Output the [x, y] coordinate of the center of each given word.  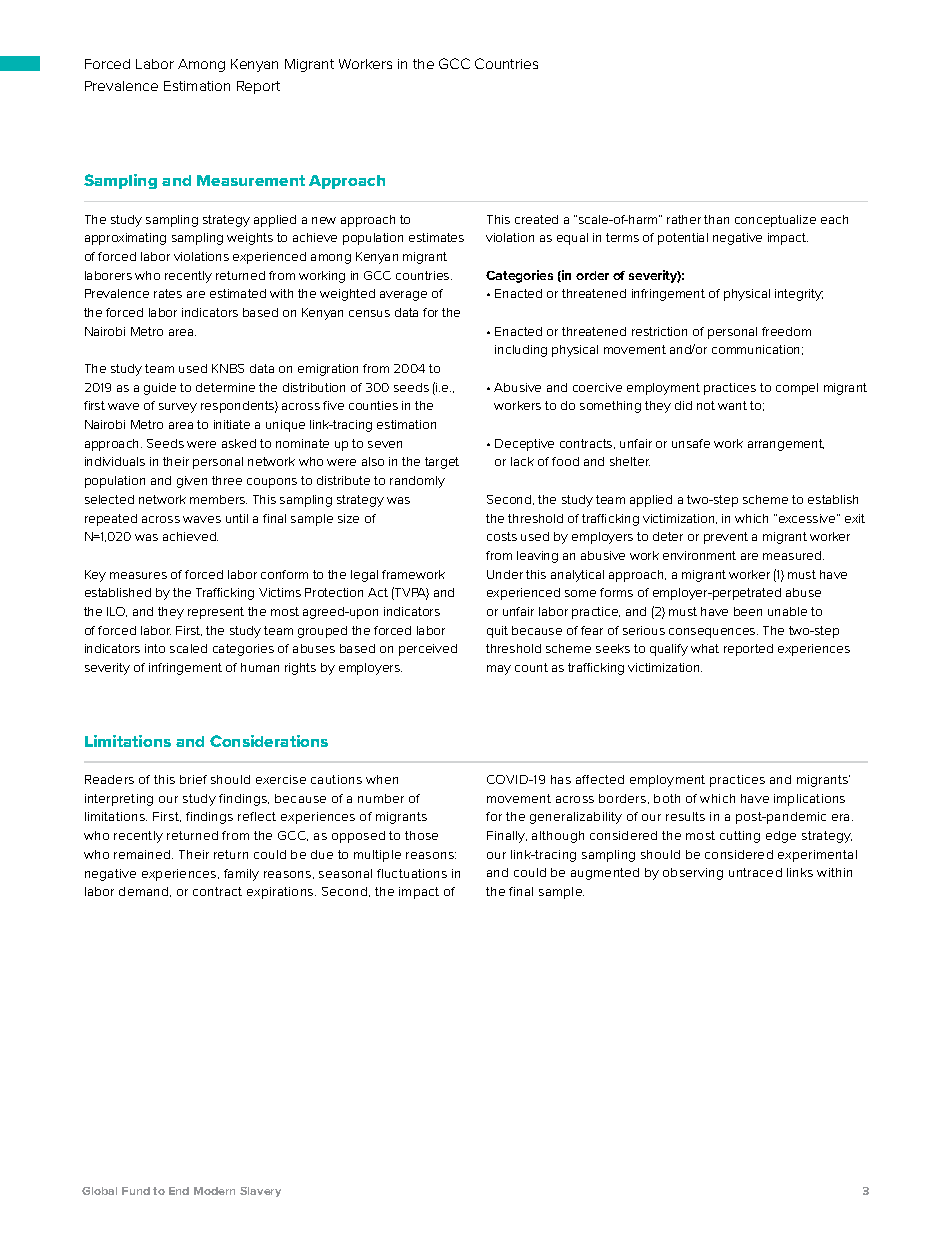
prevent [726, 538]
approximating [125, 239]
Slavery [260, 1192]
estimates [436, 237]
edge [781, 837]
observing [693, 874]
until [237, 518]
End [179, 1191]
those [421, 835]
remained [143, 854]
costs [502, 536]
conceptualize [775, 221]
